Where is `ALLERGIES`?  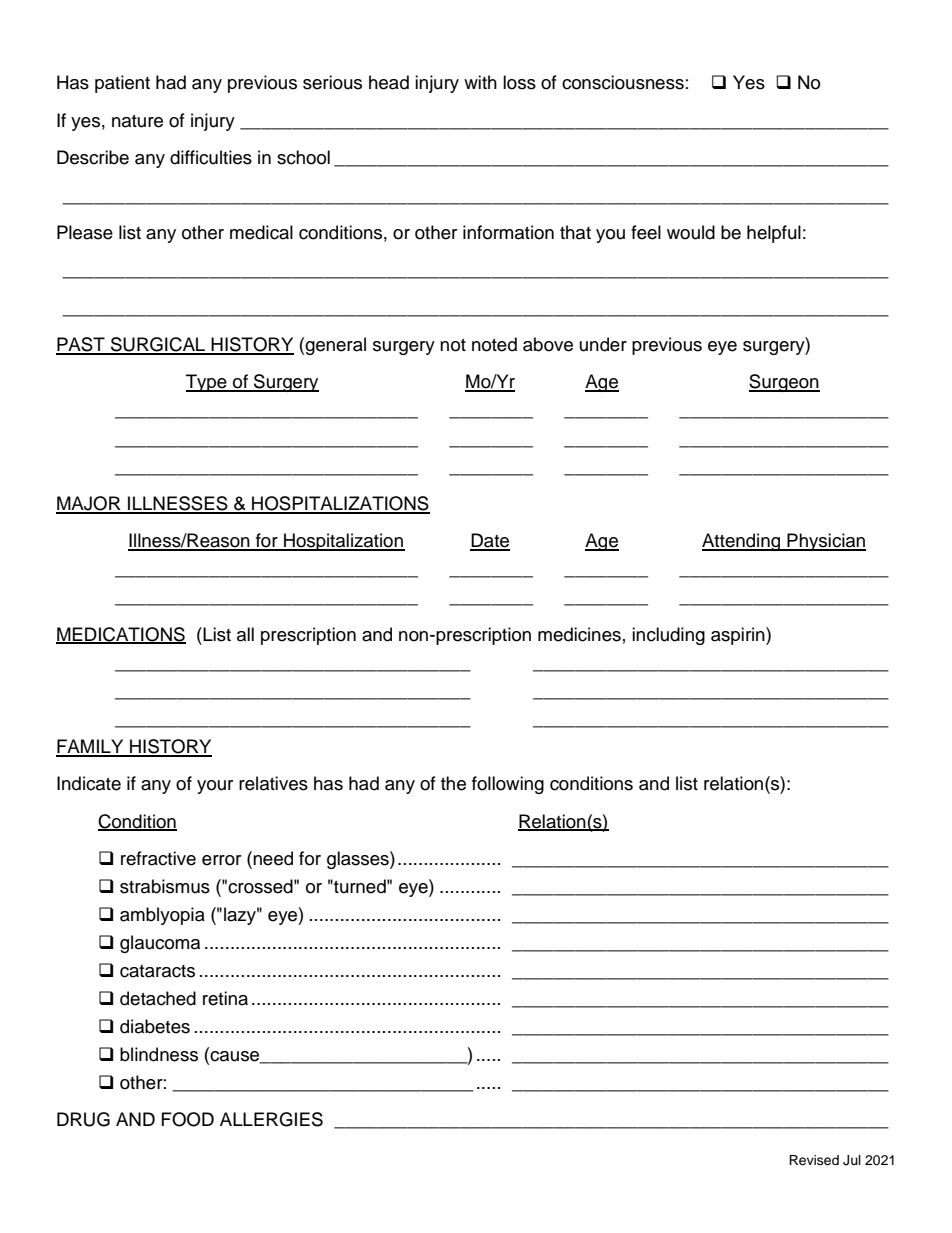 ALLERGIES is located at coordinates (271, 1119).
